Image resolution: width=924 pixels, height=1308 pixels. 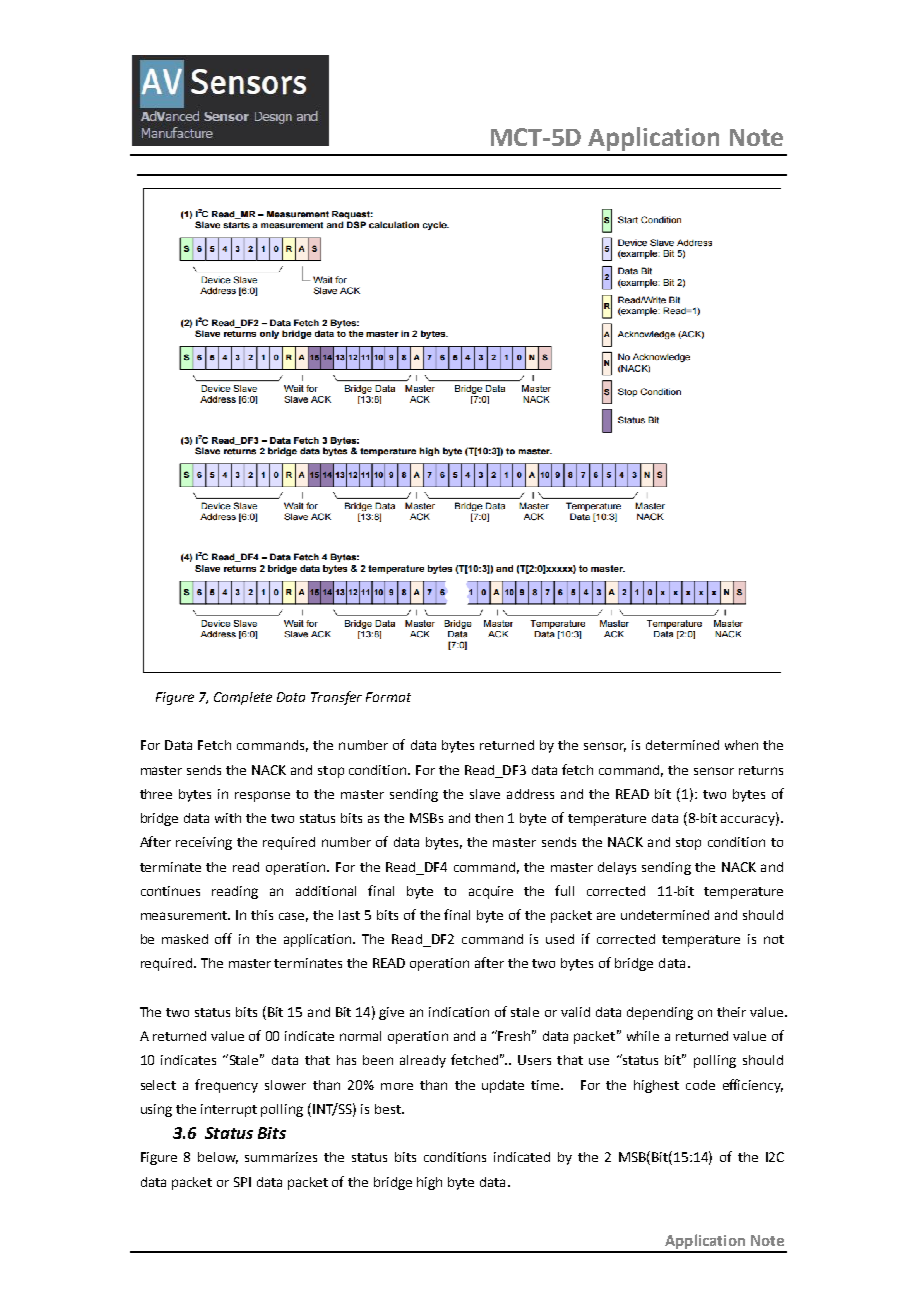 I want to click on indication, so click(x=459, y=1012).
